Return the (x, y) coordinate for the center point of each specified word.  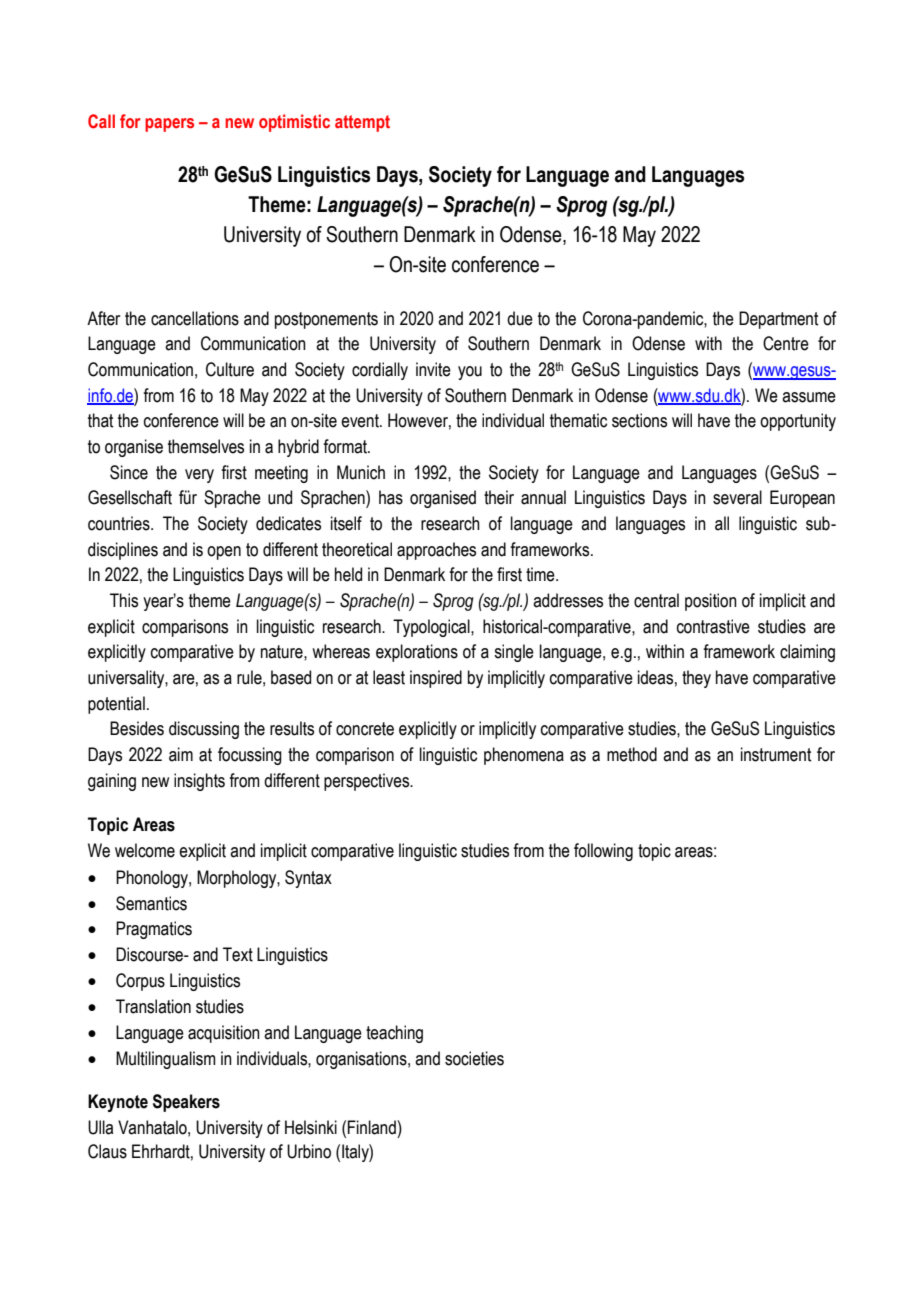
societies (474, 1058)
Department (778, 320)
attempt (362, 123)
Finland (373, 1127)
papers (169, 125)
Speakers (186, 1103)
